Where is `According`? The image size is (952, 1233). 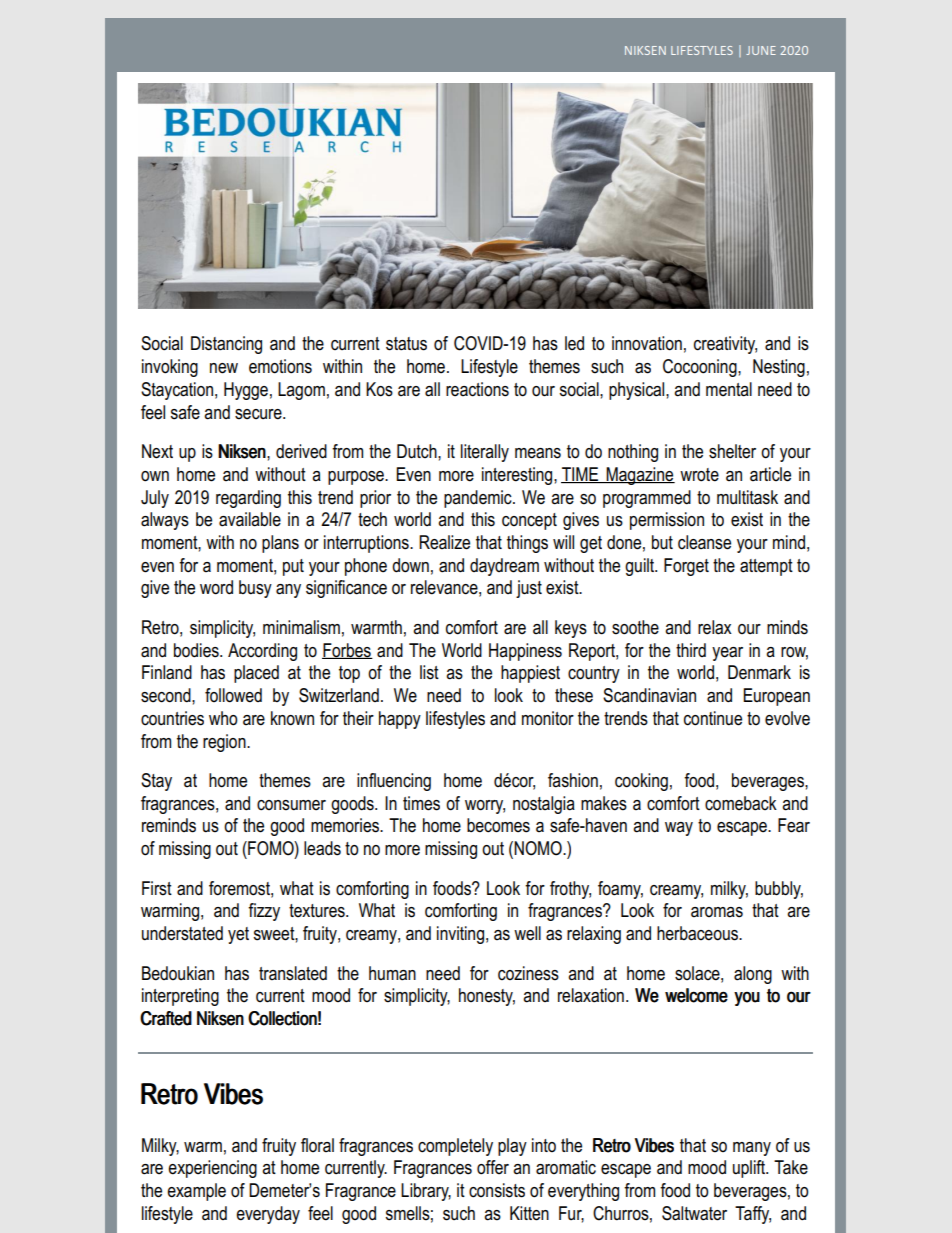 According is located at coordinates (262, 652).
